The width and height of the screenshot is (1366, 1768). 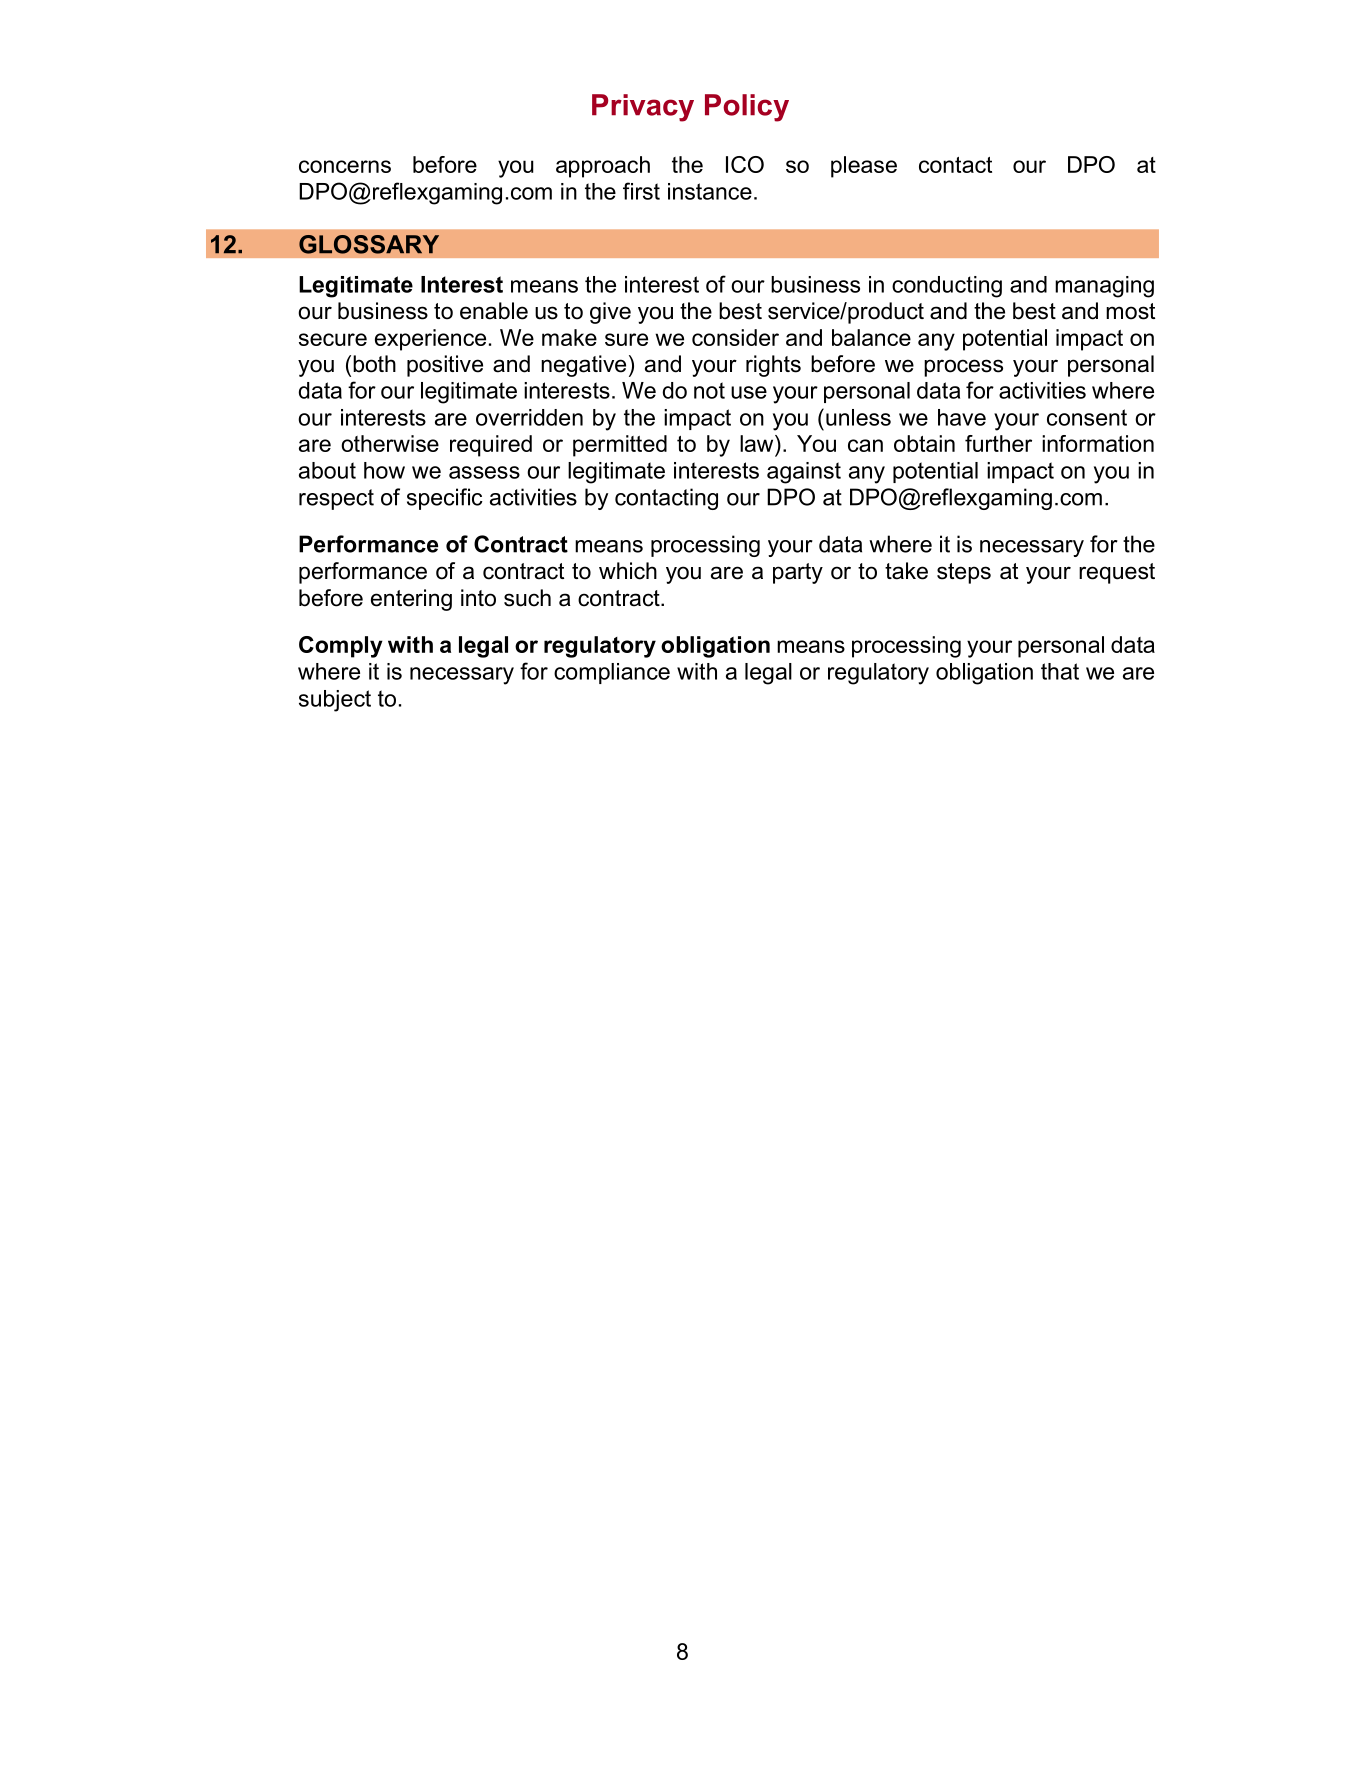 I want to click on subject, so click(x=335, y=701).
